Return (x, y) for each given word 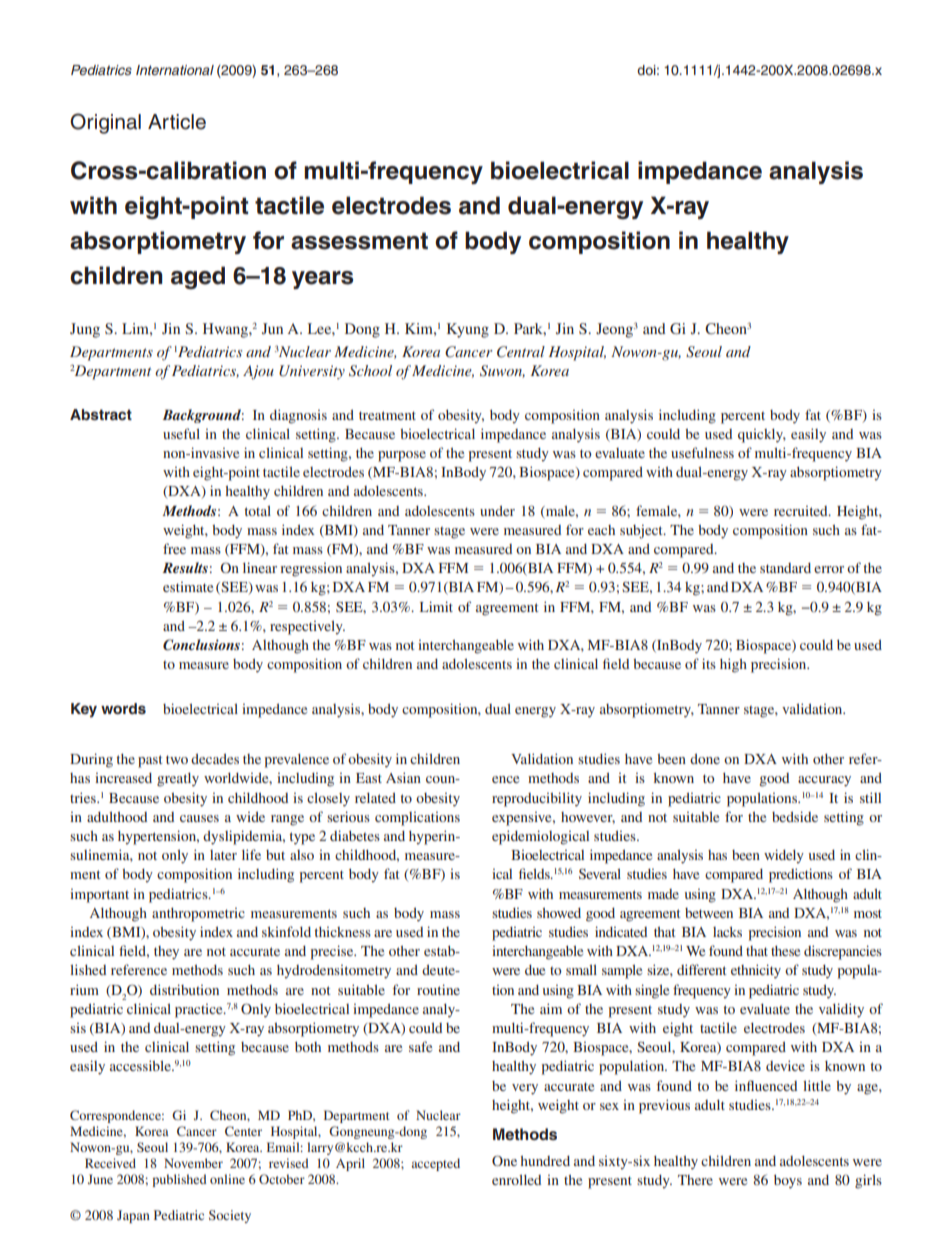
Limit (436, 606)
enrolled (516, 1179)
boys (788, 1181)
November (193, 1163)
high (733, 665)
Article (177, 122)
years (322, 280)
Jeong (614, 330)
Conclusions (201, 645)
